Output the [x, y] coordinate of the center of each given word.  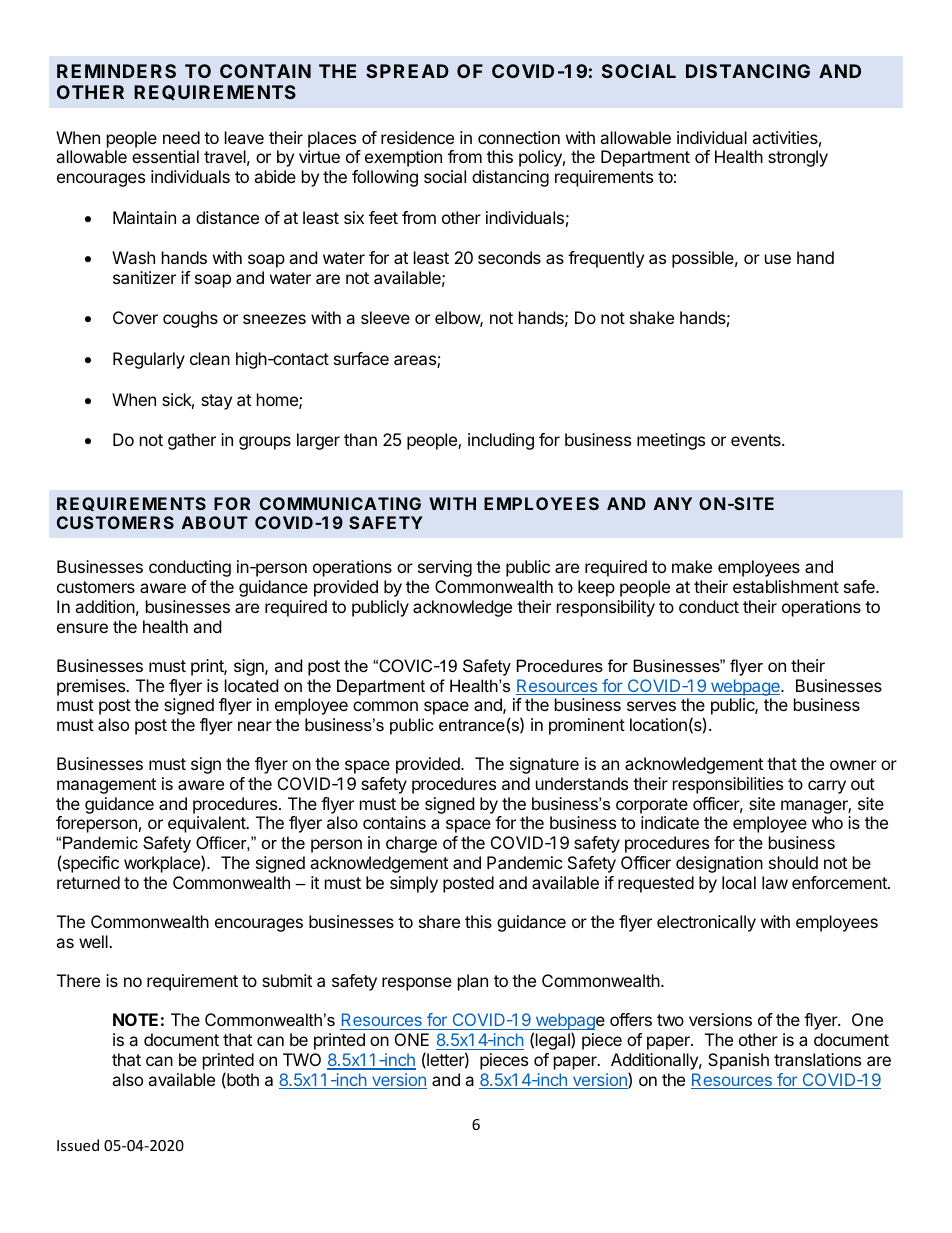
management [106, 786]
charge [411, 844]
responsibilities [728, 785]
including [501, 441]
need [181, 137]
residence [417, 137]
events [757, 440]
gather [192, 441]
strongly [798, 158]
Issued [78, 1145]
